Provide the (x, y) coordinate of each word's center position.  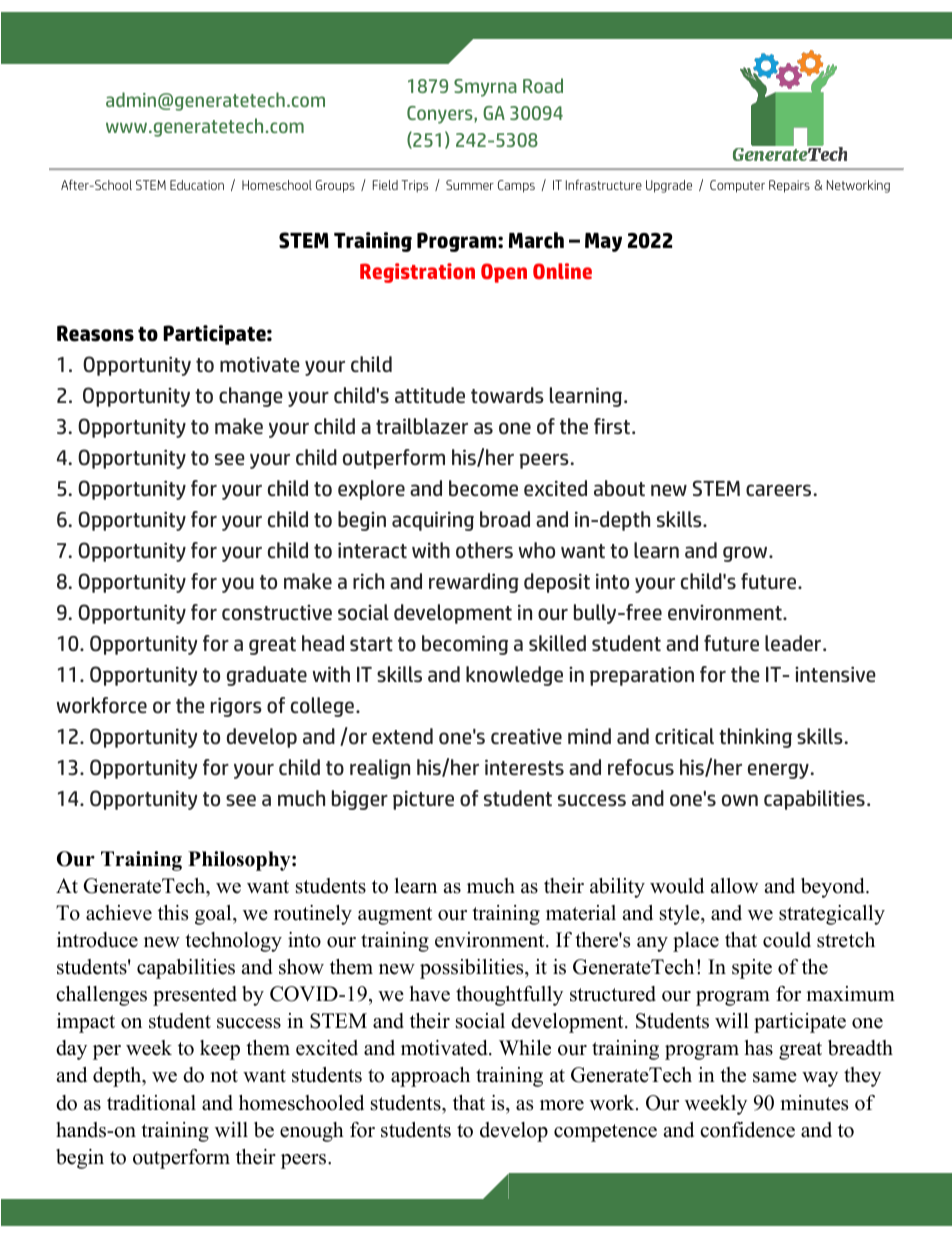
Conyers (441, 115)
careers (778, 490)
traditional (151, 1103)
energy (778, 771)
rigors (236, 707)
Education (197, 185)
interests (524, 767)
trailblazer (422, 426)
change (251, 397)
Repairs (789, 186)
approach (430, 1077)
